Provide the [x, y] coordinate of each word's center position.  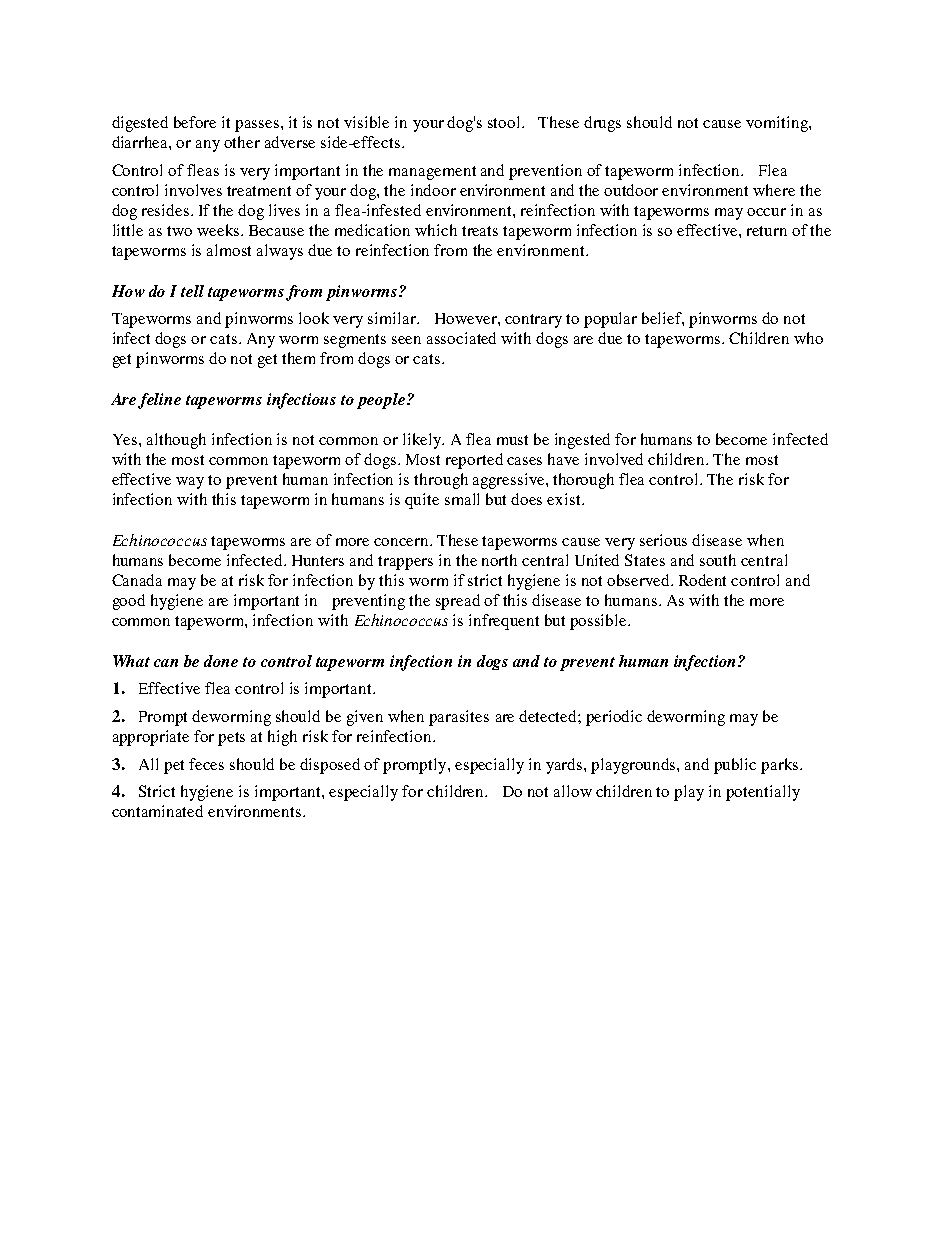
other [242, 142]
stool [505, 122]
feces [206, 764]
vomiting [778, 124]
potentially [763, 793]
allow [573, 791]
